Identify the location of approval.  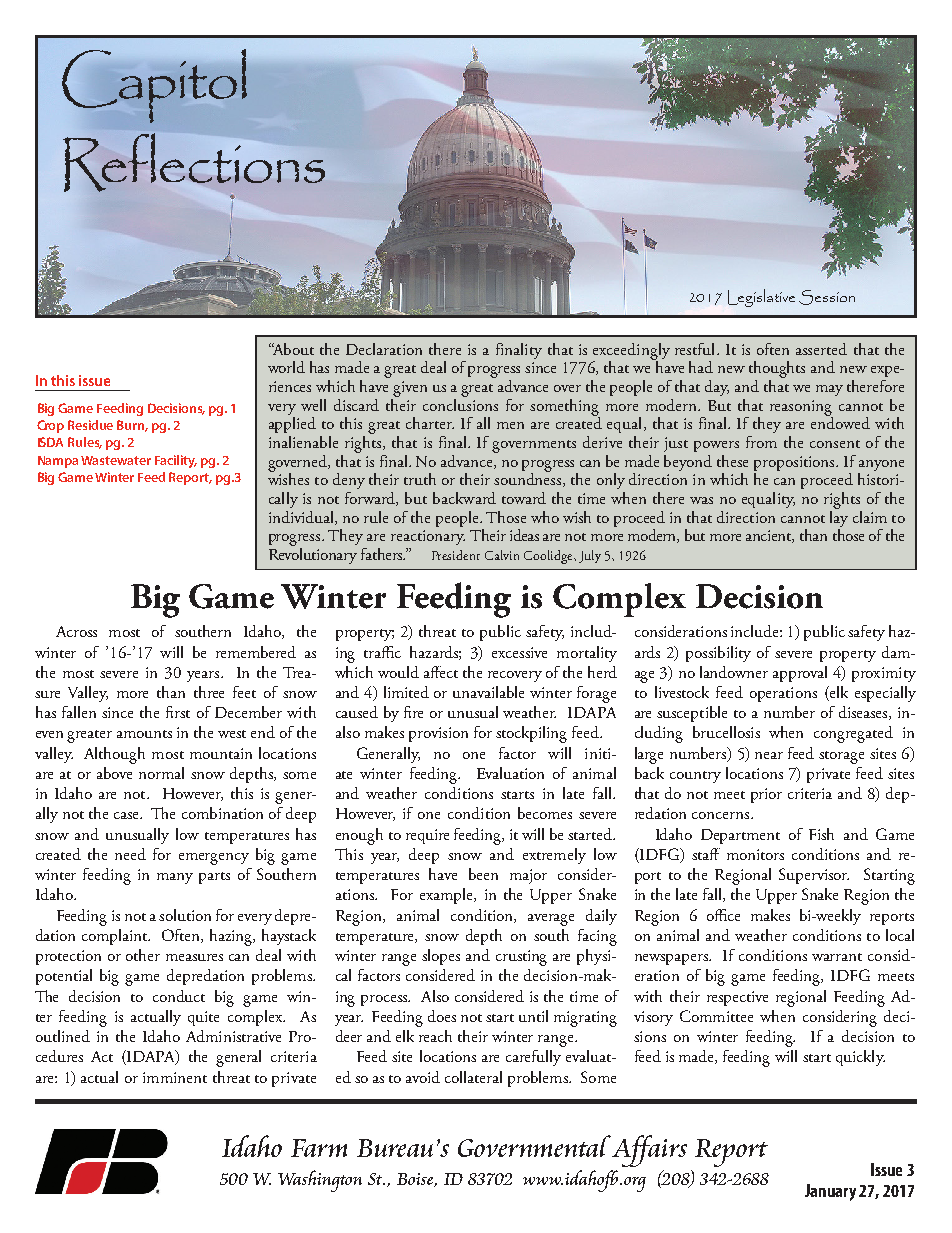
(800, 674).
